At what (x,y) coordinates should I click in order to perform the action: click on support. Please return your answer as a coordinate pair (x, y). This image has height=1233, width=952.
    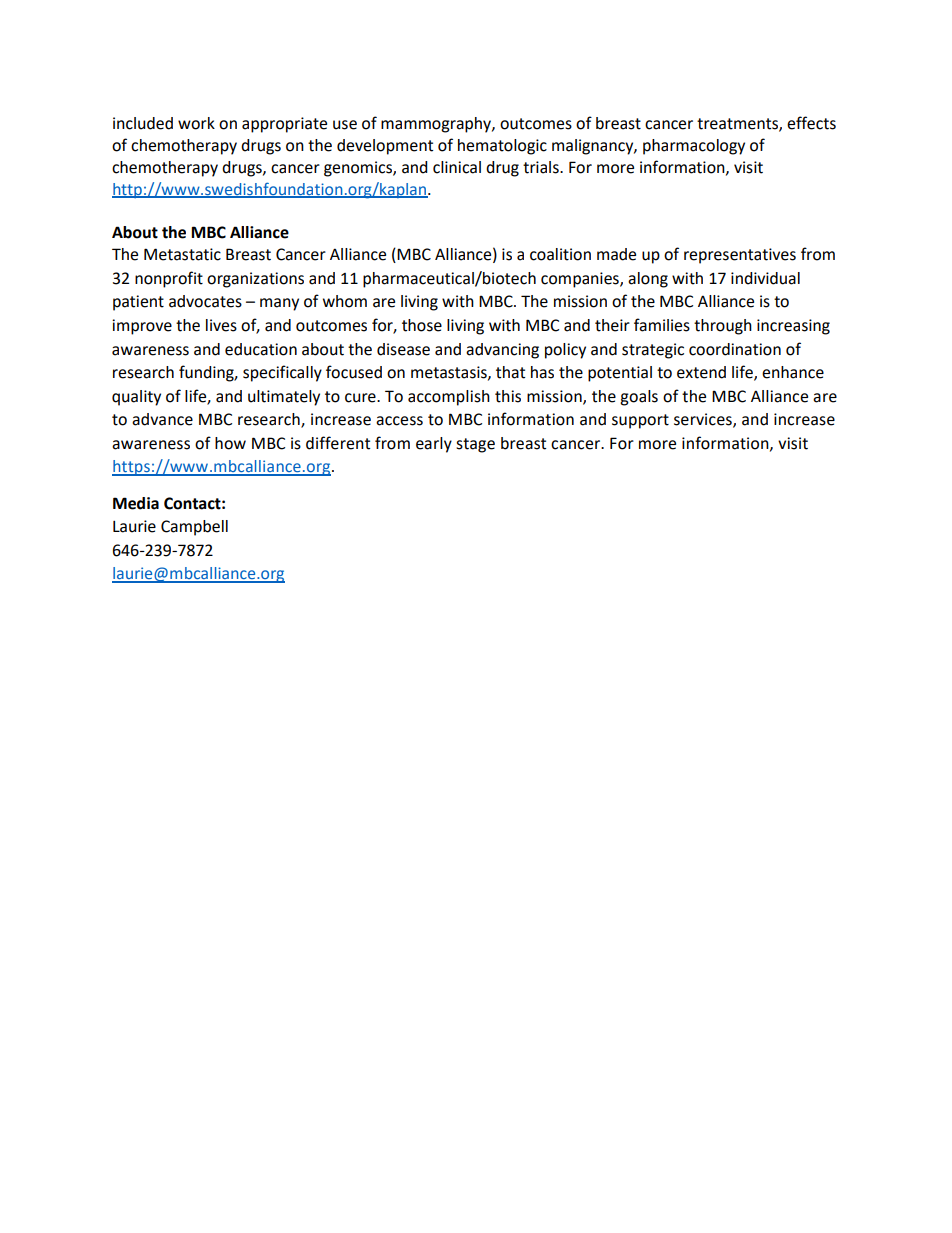
    Looking at the image, I should click on (640, 421).
